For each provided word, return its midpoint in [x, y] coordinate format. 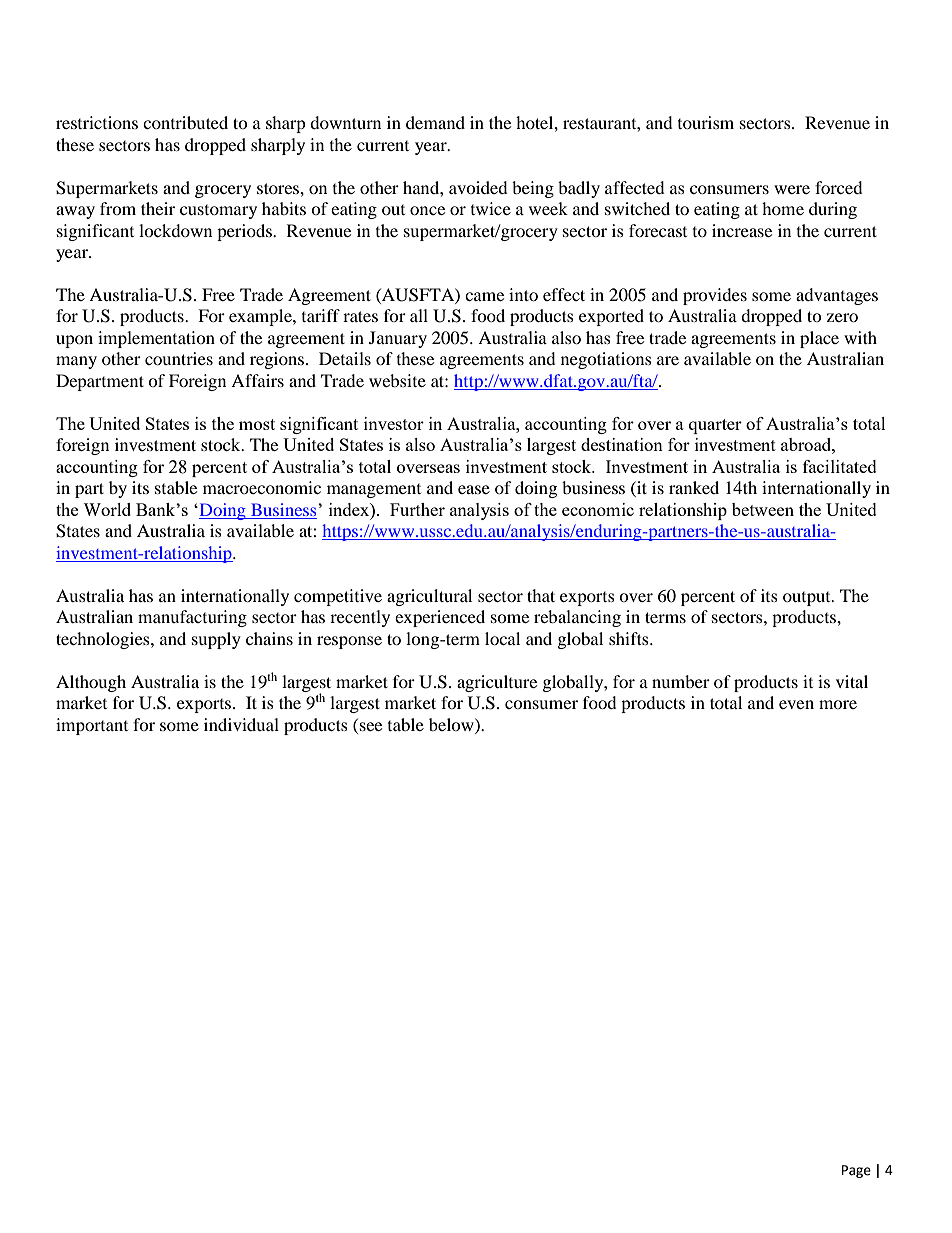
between [763, 509]
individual [241, 724]
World [107, 509]
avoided [478, 187]
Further [417, 509]
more [838, 704]
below [452, 724]
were [792, 189]
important [92, 726]
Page [856, 1171]
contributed [185, 122]
